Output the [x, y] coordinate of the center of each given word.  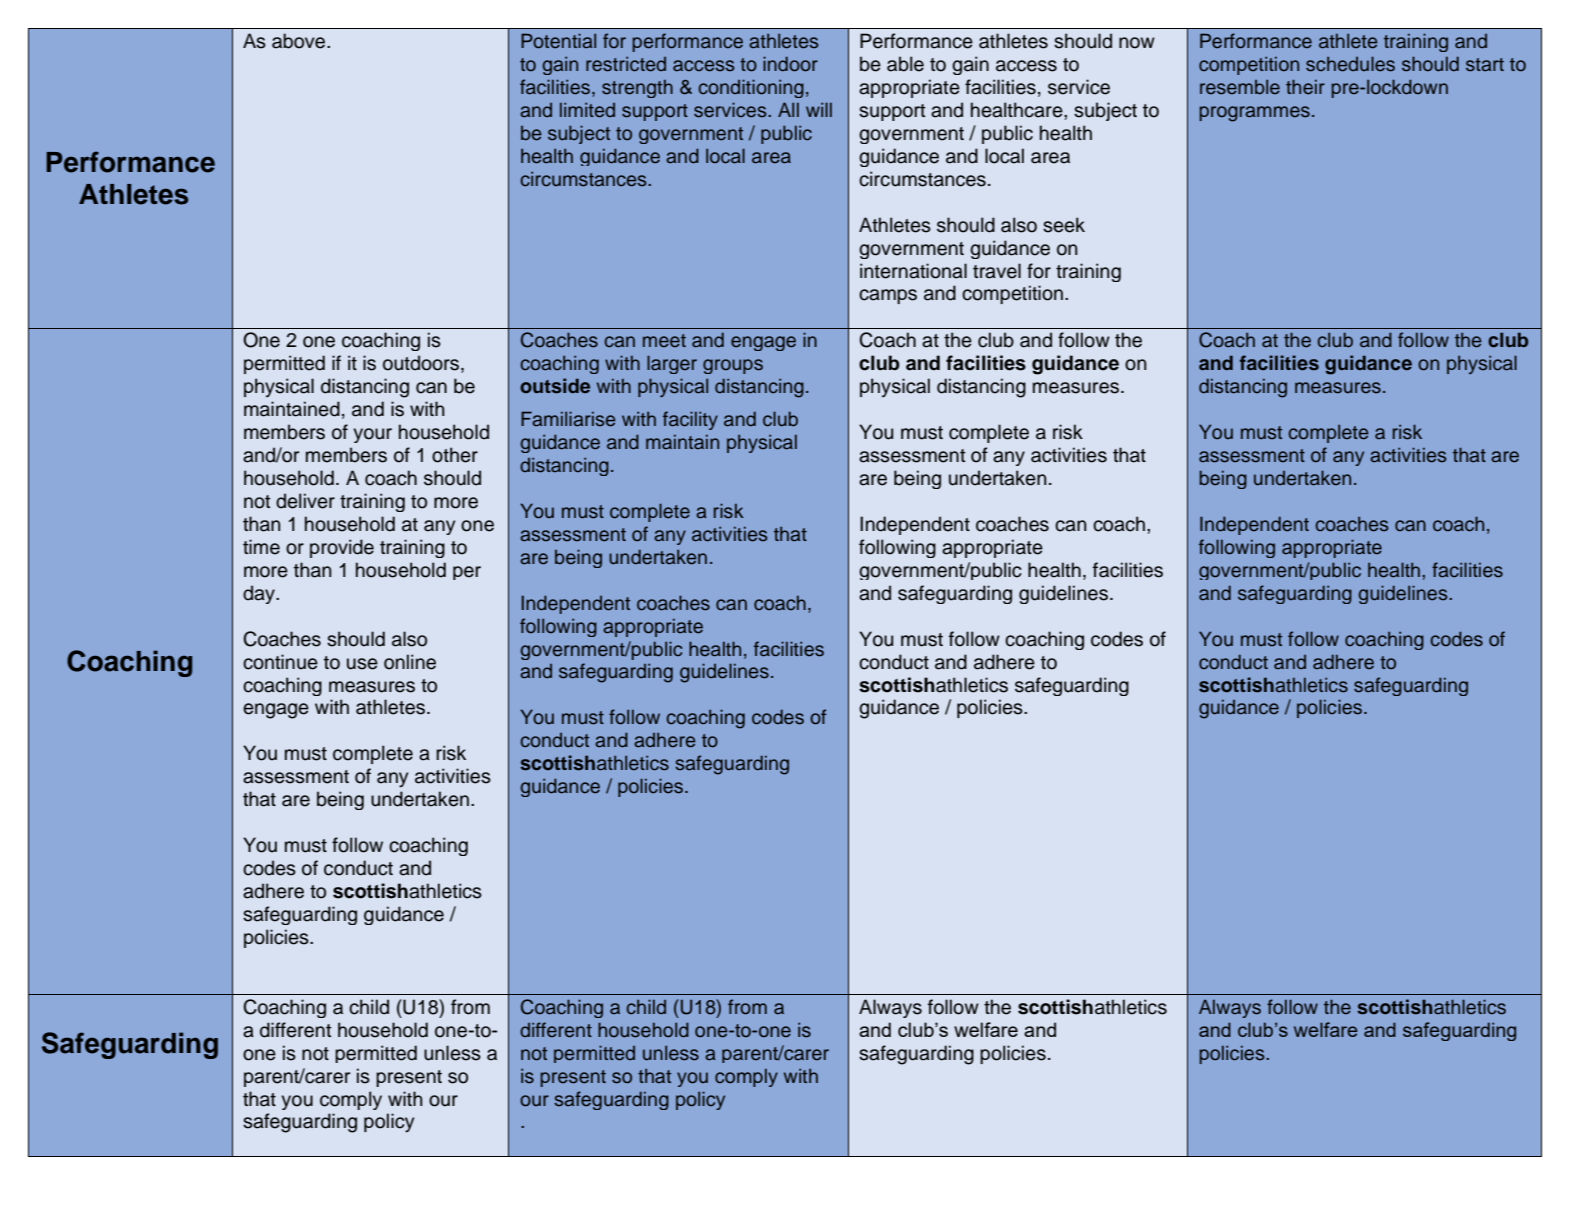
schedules [1350, 64]
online [410, 662]
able [905, 64]
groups [733, 366]
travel [997, 271]
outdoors [422, 364]
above [300, 41]
